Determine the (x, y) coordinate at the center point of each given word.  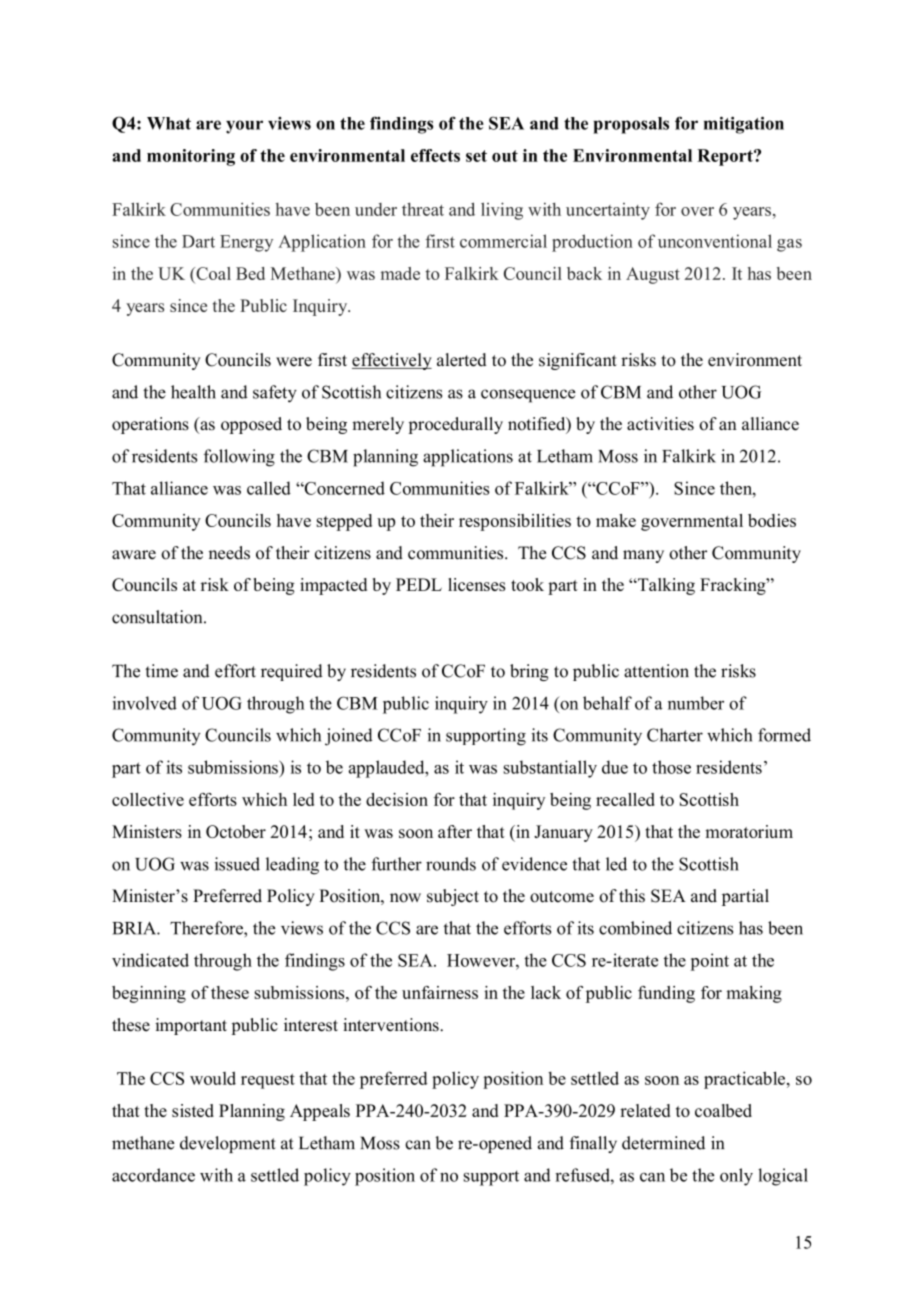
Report (726, 157)
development (228, 1144)
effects (435, 155)
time (161, 671)
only (736, 1177)
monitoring (191, 157)
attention (656, 671)
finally (593, 1144)
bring (529, 672)
